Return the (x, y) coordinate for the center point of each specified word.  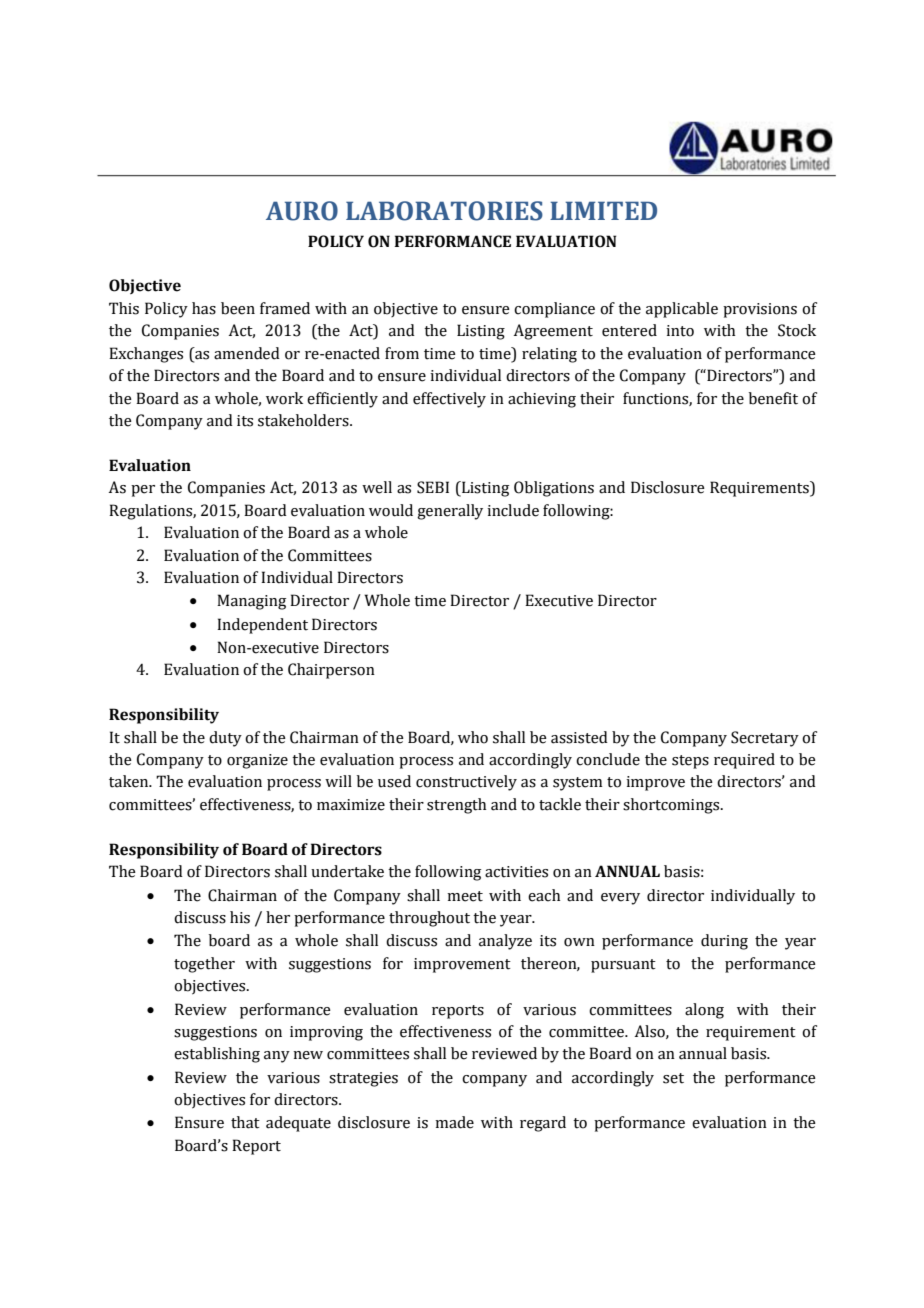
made (454, 1122)
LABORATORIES (444, 211)
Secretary (765, 739)
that (245, 1122)
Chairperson (331, 671)
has (204, 308)
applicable (682, 310)
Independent (262, 626)
